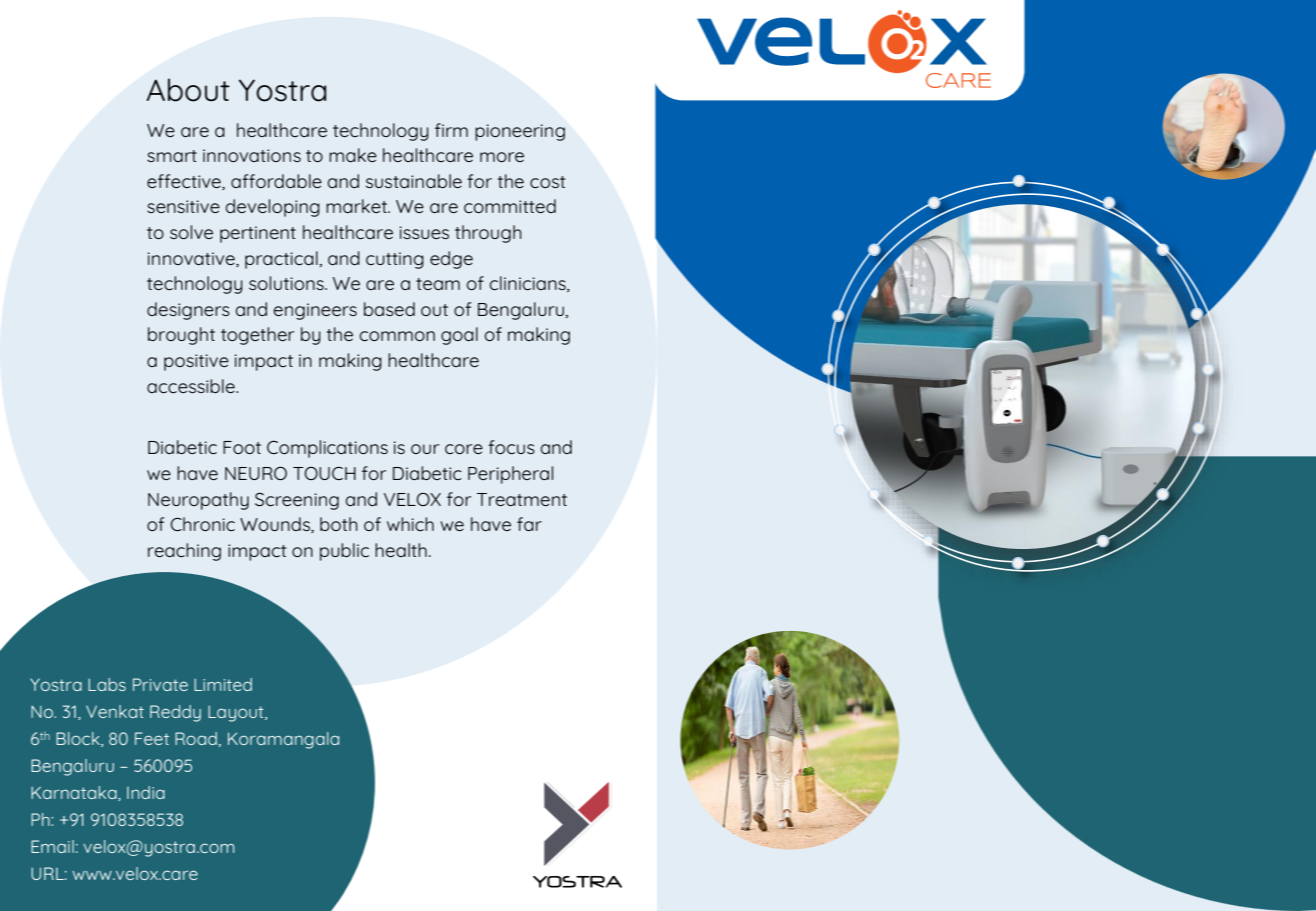  Describe the element at coordinates (529, 524) in the document. I see `far` at that location.
